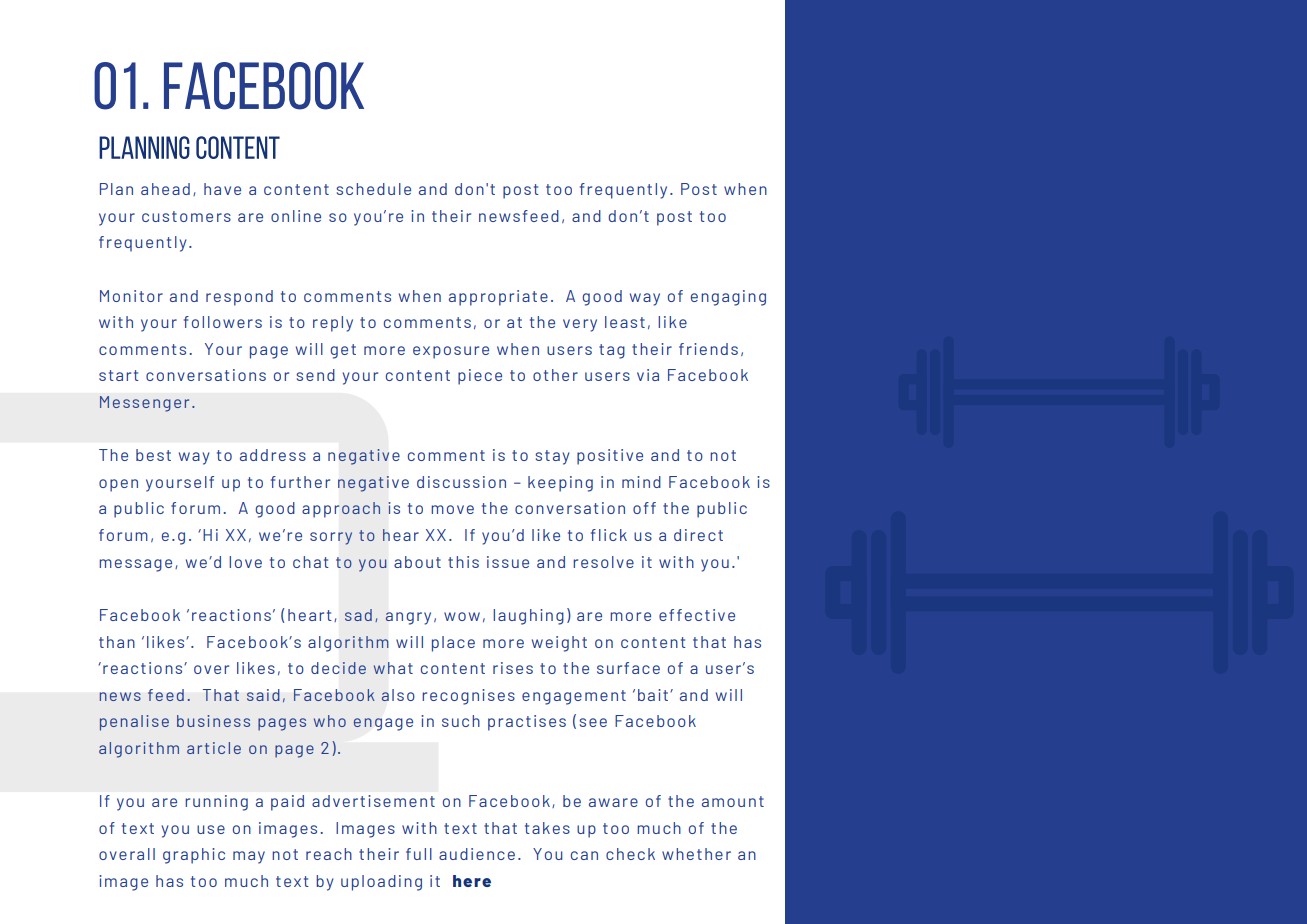 The width and height of the page is (1307, 924). Describe the element at coordinates (417, 562) in the page. I see `about` at that location.
